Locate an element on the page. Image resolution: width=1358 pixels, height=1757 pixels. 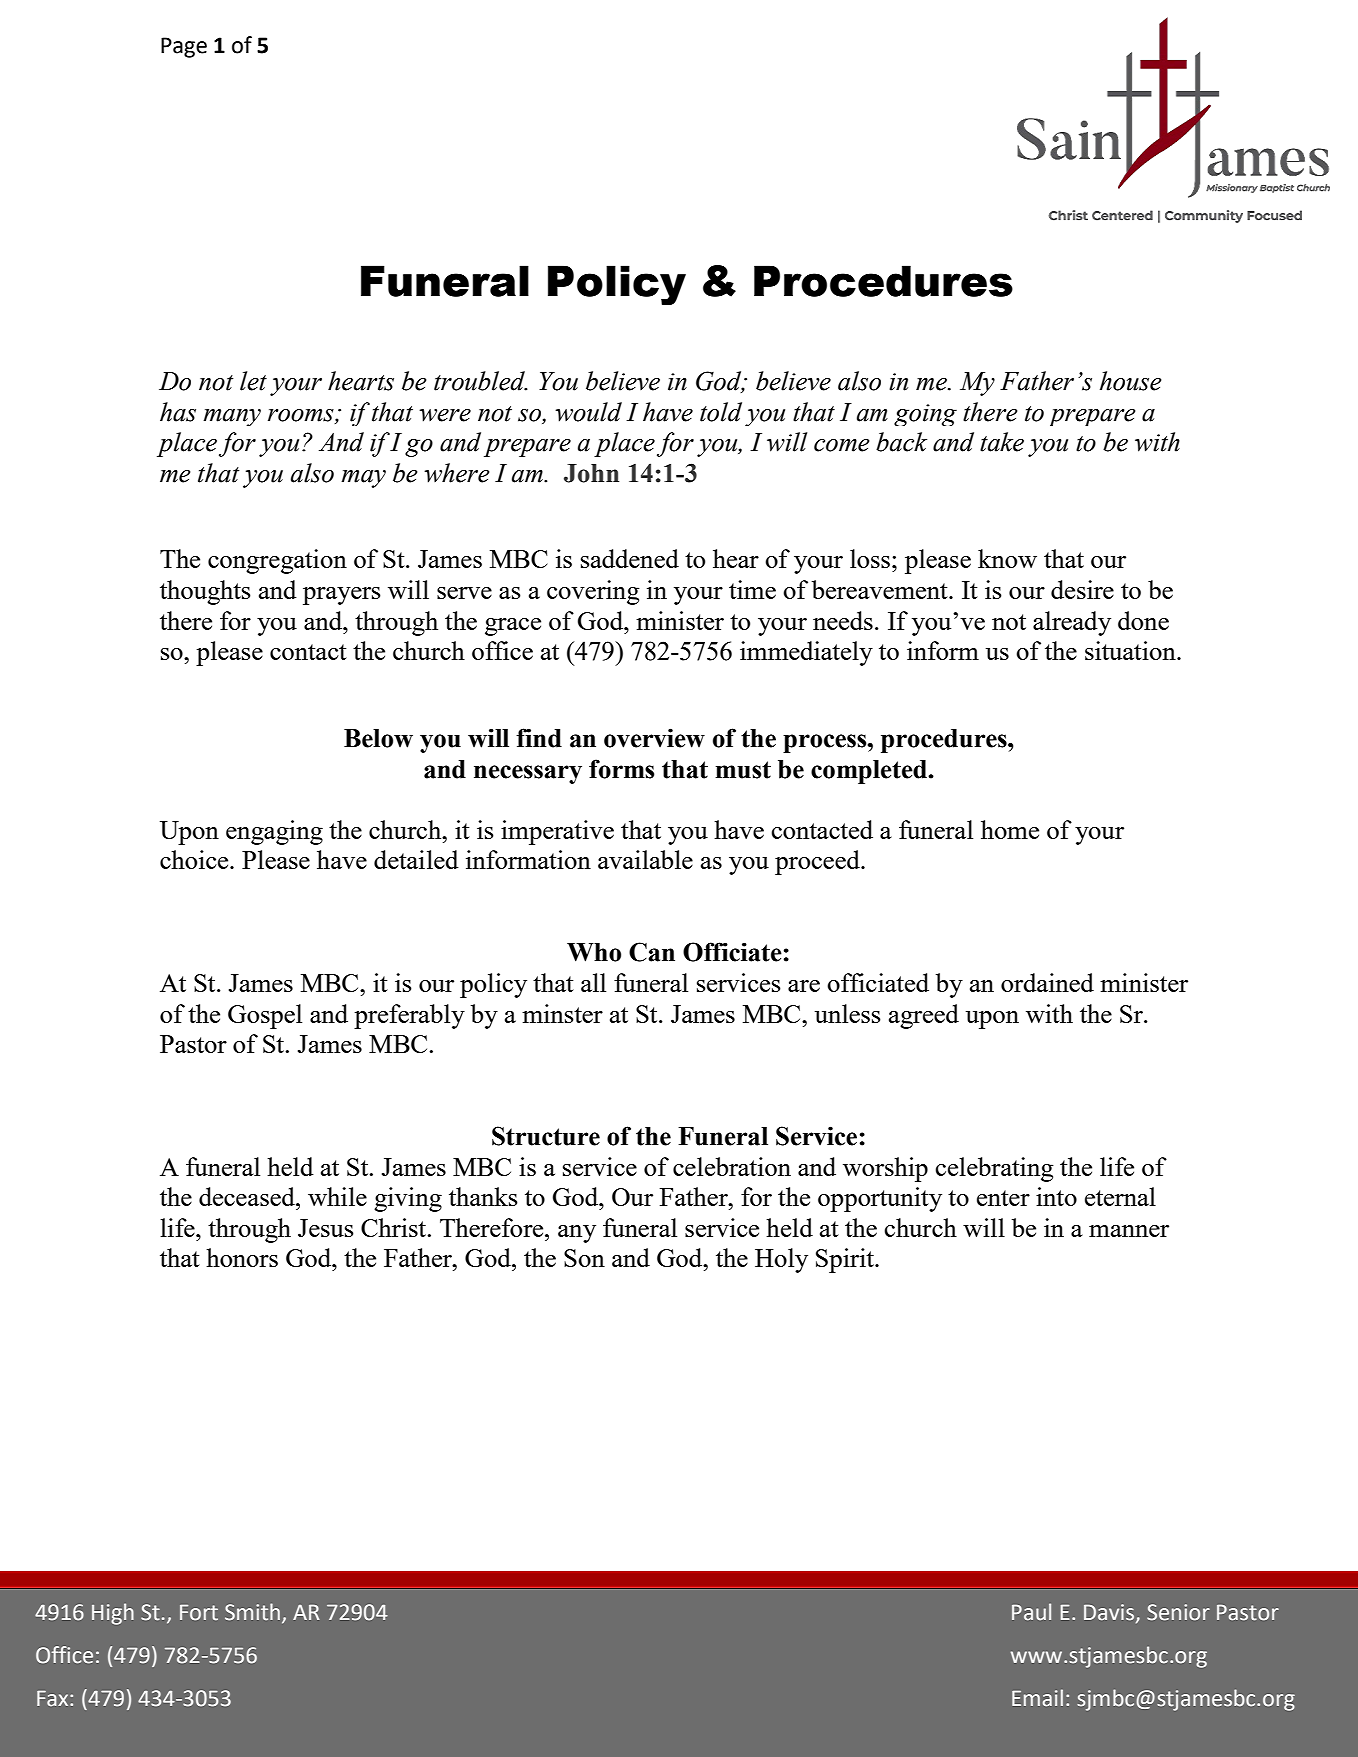
Fort is located at coordinates (199, 1612).
